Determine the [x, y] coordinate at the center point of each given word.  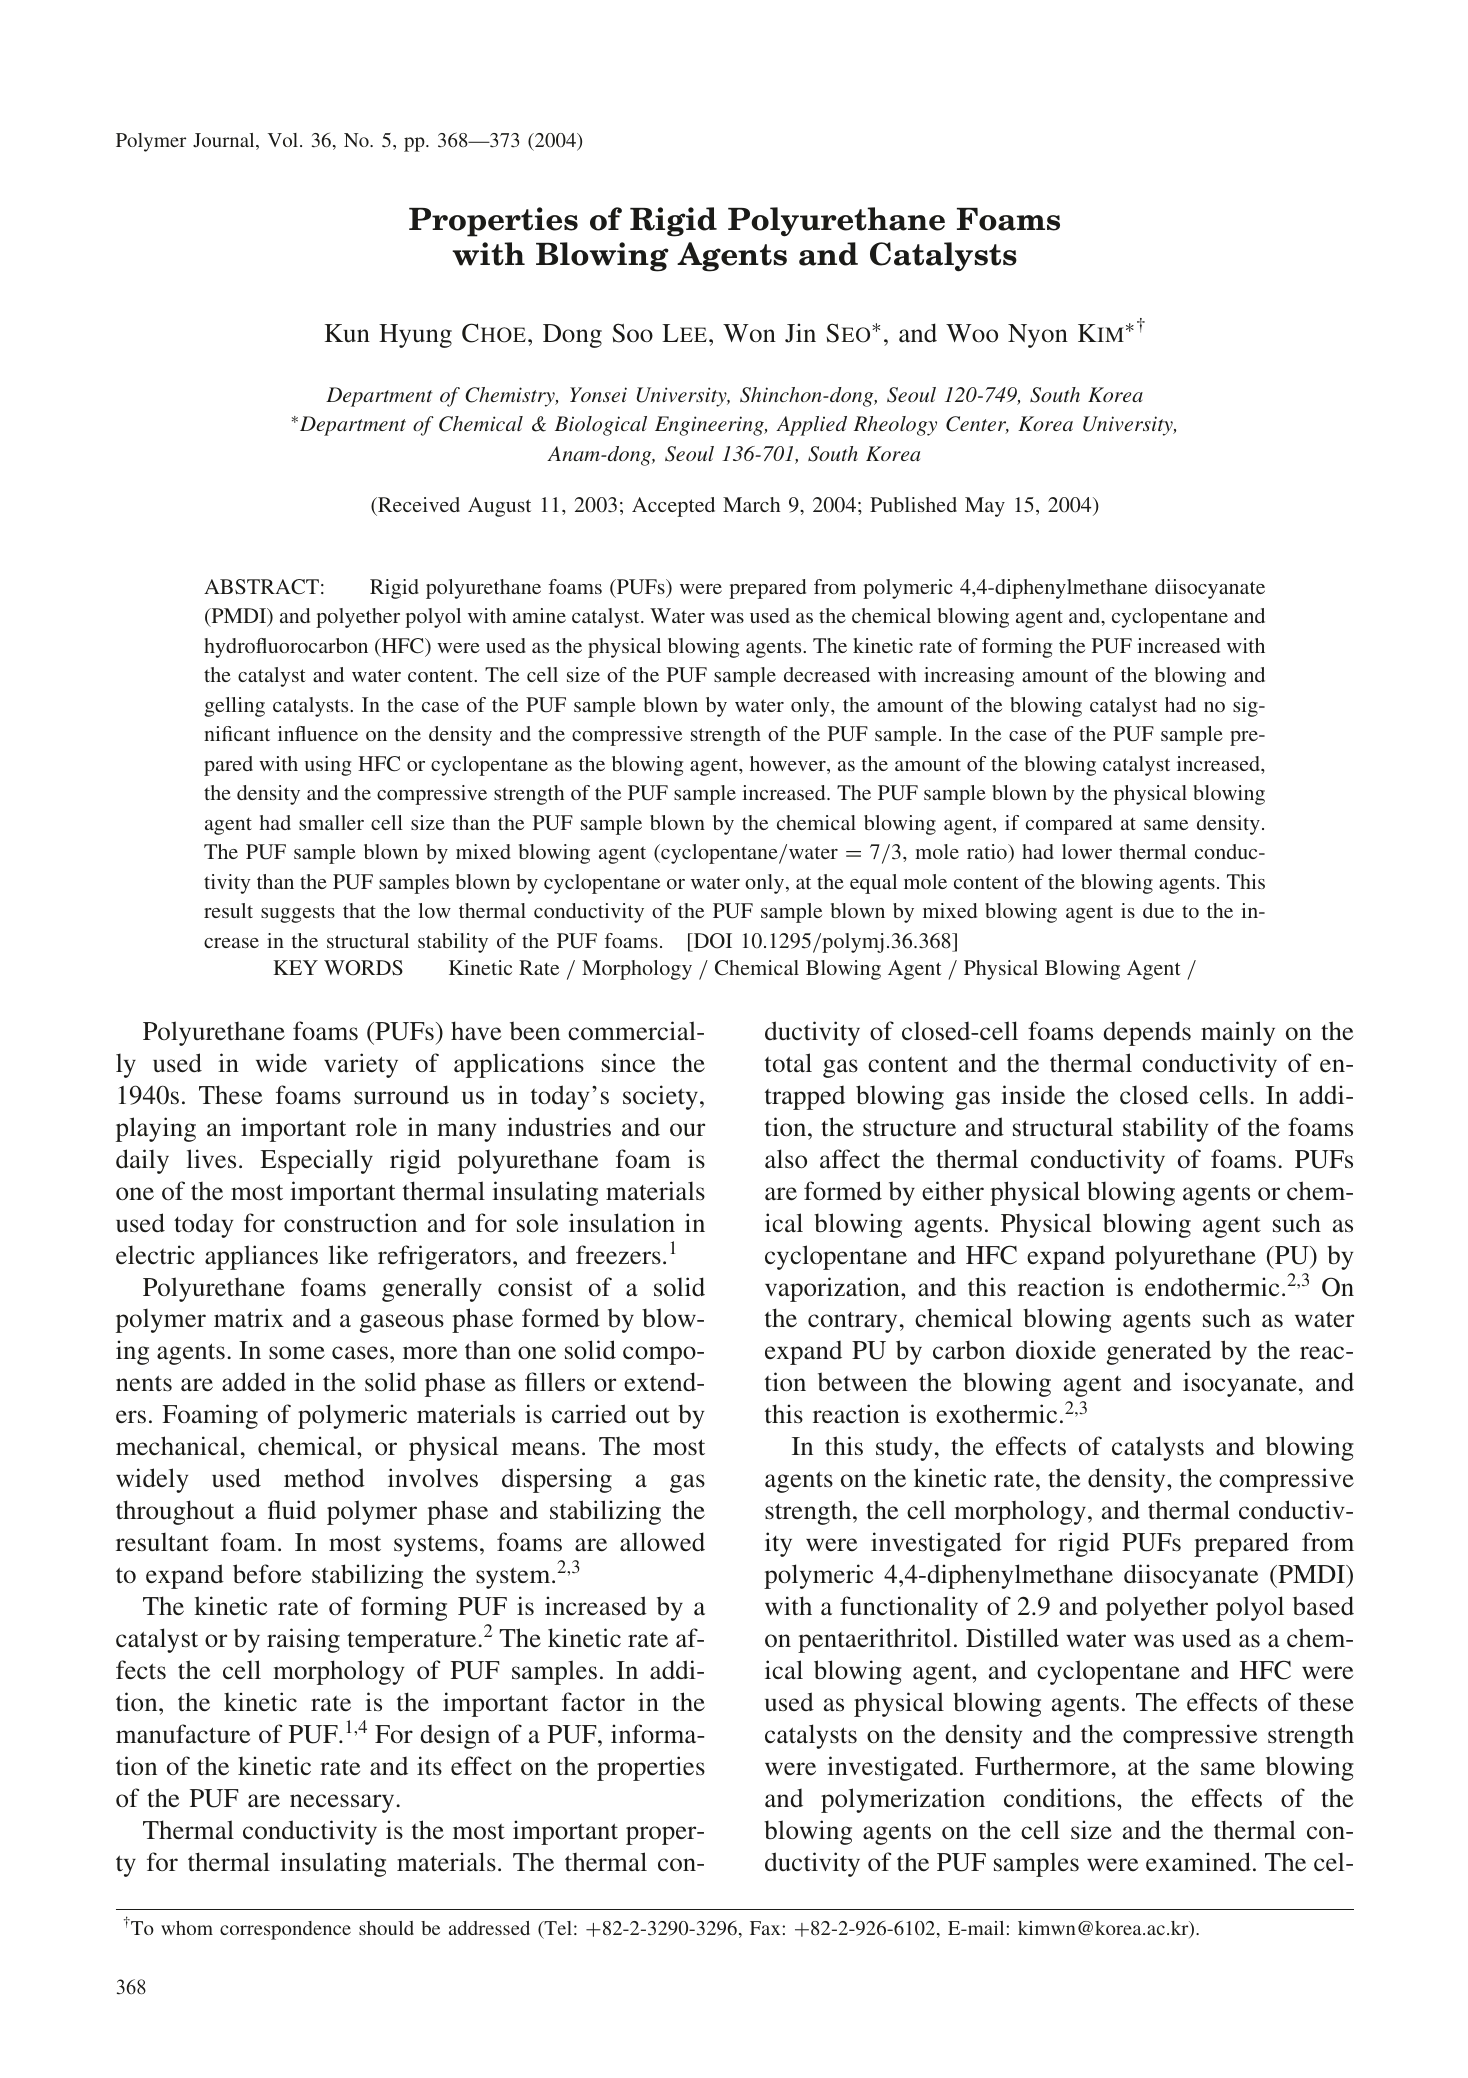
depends [1147, 1033]
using [328, 766]
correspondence [285, 1930]
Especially [316, 1161]
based [1323, 1606]
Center [977, 425]
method [324, 1478]
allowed [662, 1542]
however [789, 765]
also [786, 1159]
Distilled [1012, 1638]
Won [749, 333]
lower [1087, 851]
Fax [765, 1928]
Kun [347, 333]
